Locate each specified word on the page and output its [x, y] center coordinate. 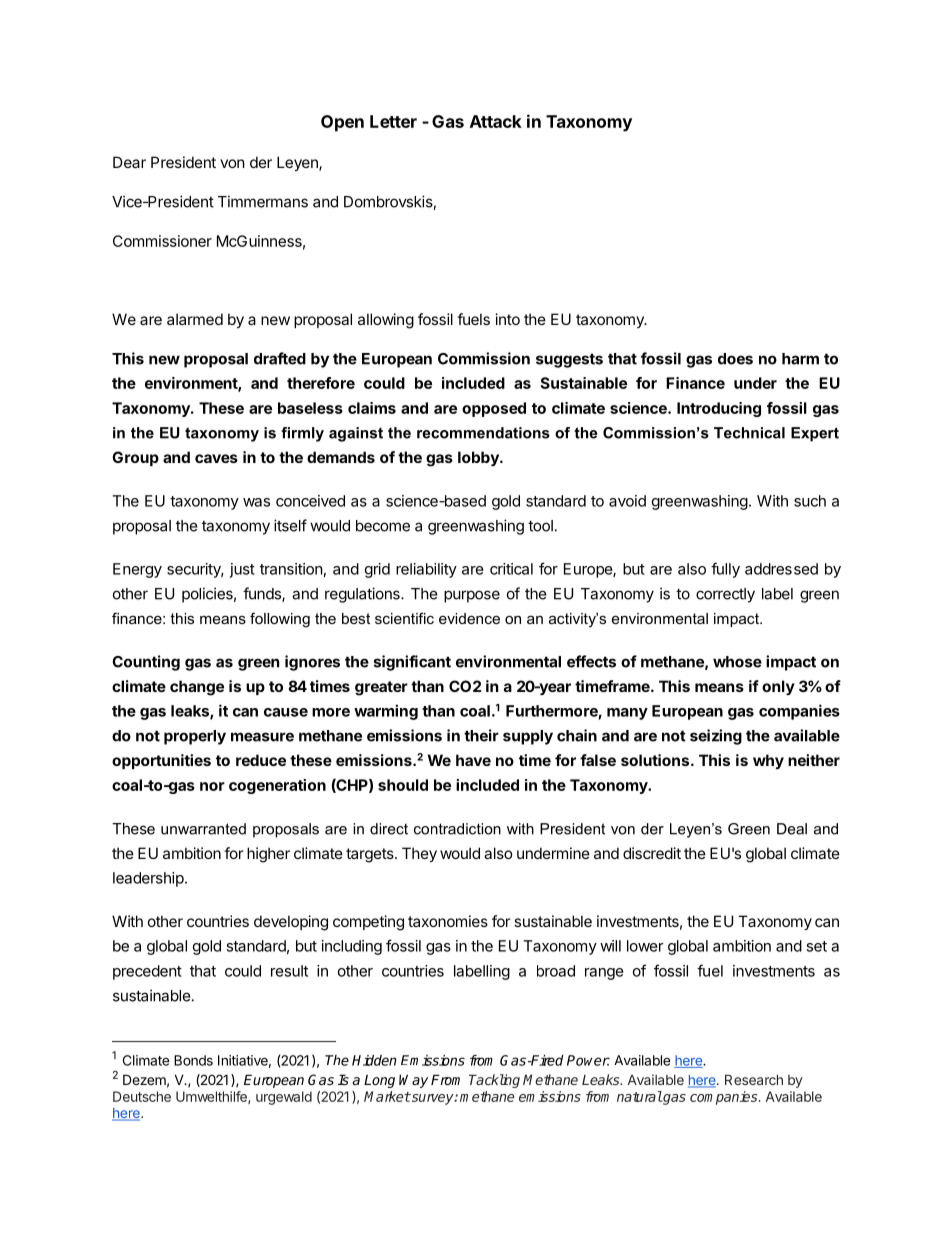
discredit [652, 853]
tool [540, 526]
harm [800, 359]
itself [290, 525]
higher [268, 855]
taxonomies [448, 921]
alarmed [195, 319]
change [197, 688]
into [508, 319]
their [481, 735]
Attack [496, 121]
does [735, 359]
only [778, 687]
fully [725, 570]
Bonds [193, 1060]
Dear [129, 162]
